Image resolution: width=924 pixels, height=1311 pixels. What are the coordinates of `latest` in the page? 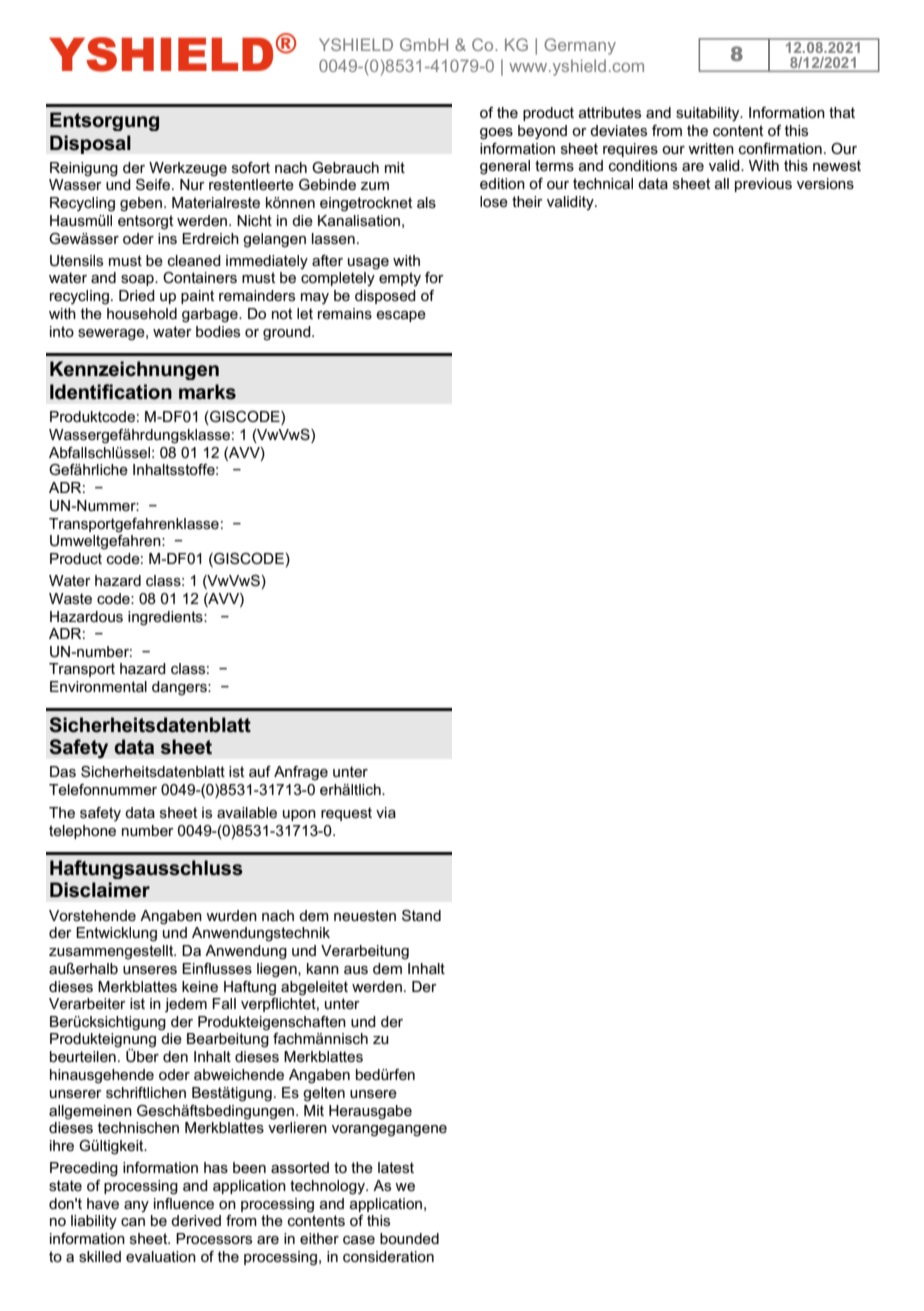 It's located at (396, 1167).
